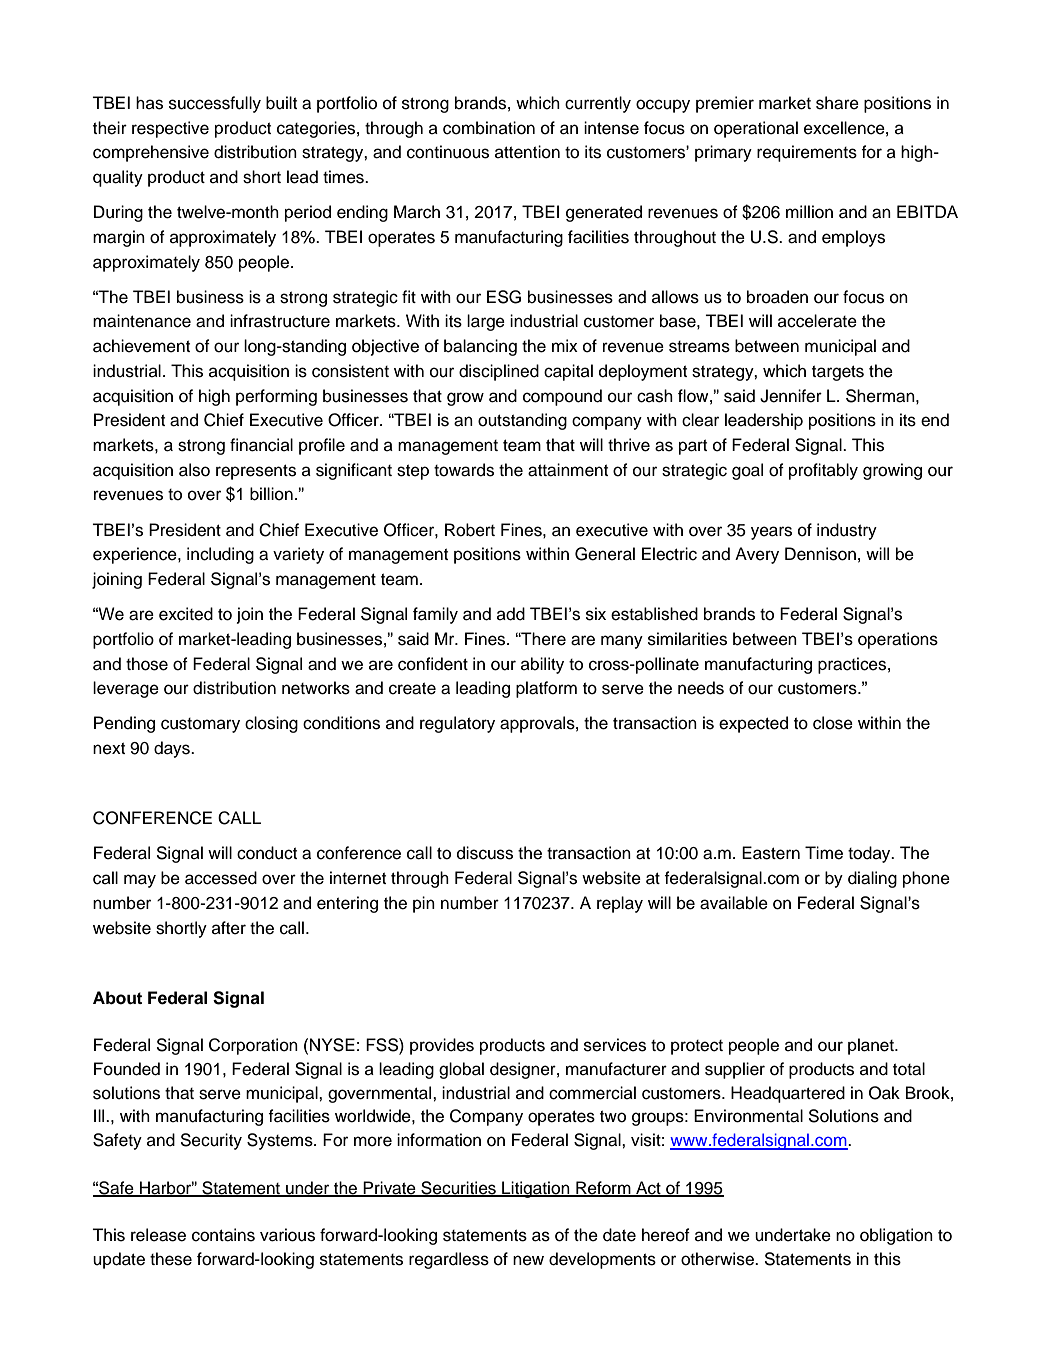 This screenshot has height=1363, width=1053. What do you see at coordinates (546, 689) in the screenshot?
I see `platform` at bounding box center [546, 689].
